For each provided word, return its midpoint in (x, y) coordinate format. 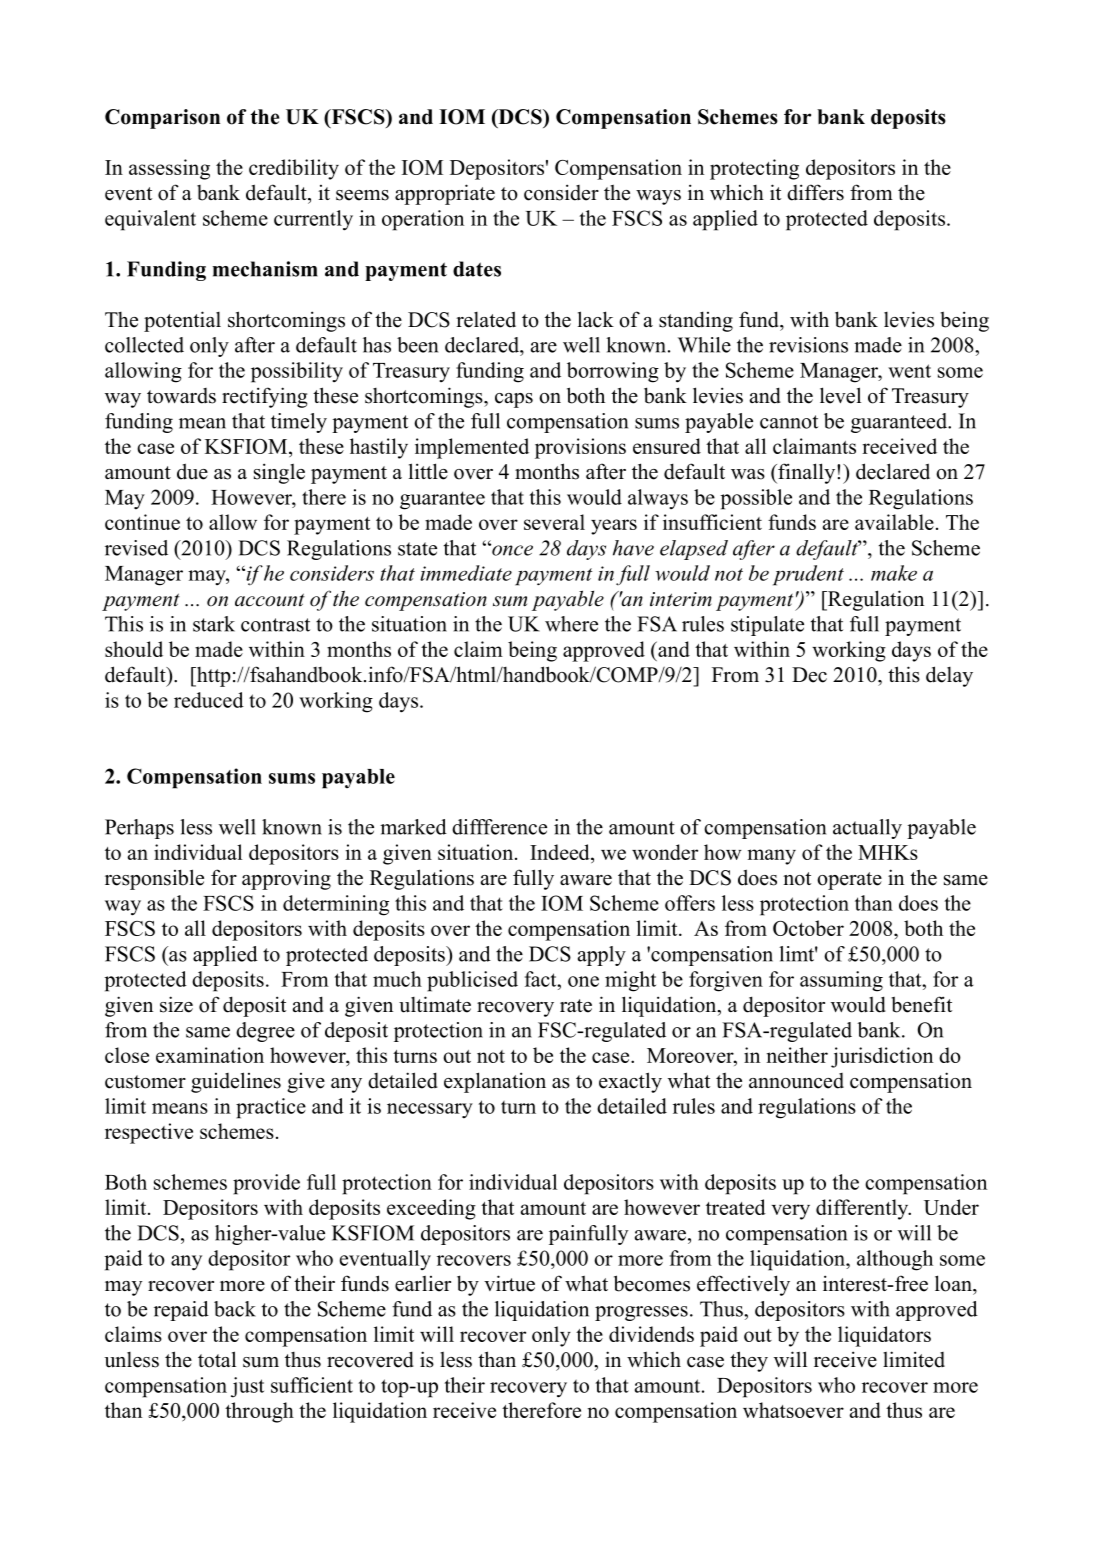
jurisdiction (882, 1057)
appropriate (445, 194)
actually (867, 829)
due (192, 471)
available (894, 522)
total (217, 1359)
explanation (495, 1082)
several (554, 522)
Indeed (561, 852)
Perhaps (139, 829)
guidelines (236, 1082)
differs (815, 192)
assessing (169, 169)
